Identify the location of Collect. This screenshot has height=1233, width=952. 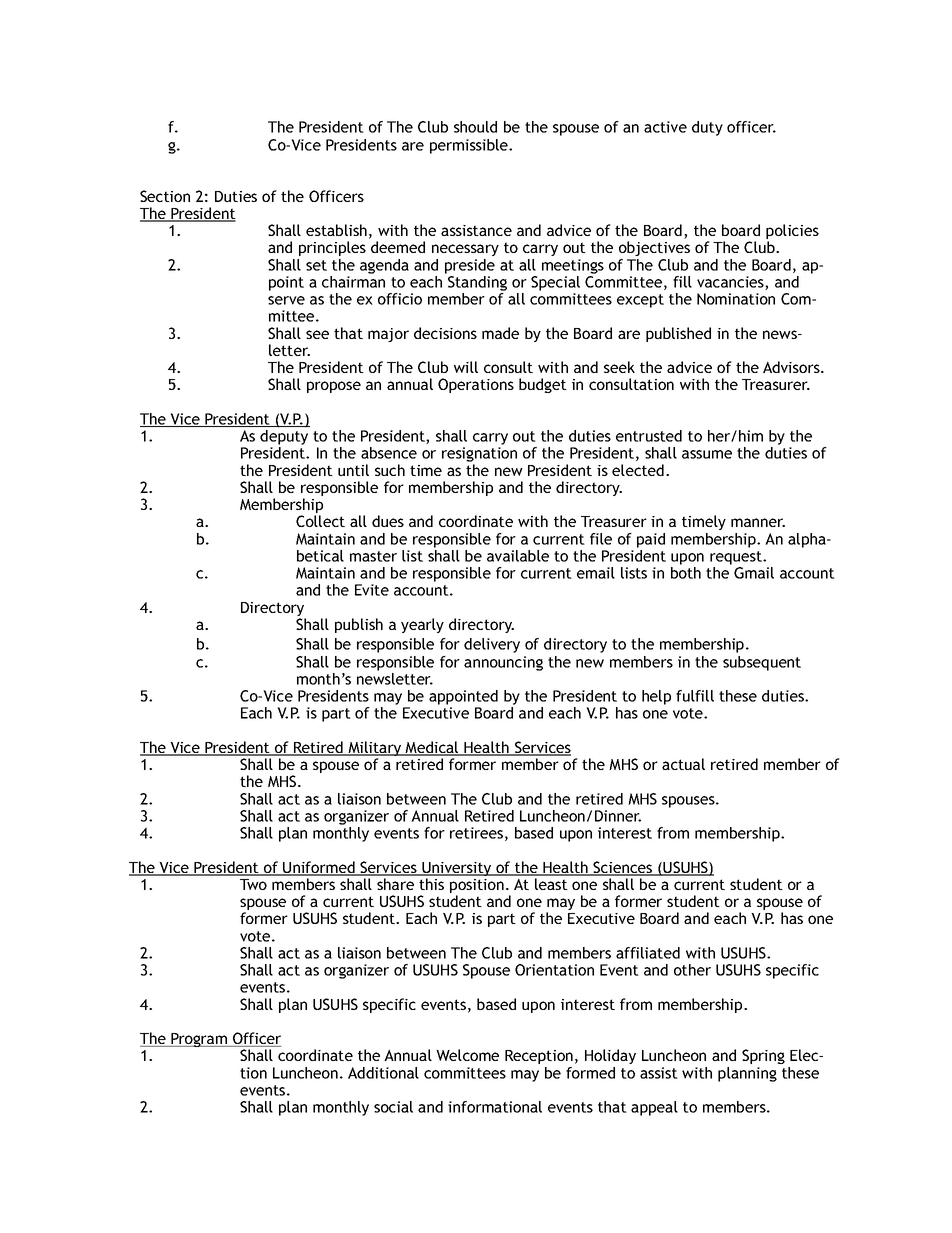
(320, 521).
